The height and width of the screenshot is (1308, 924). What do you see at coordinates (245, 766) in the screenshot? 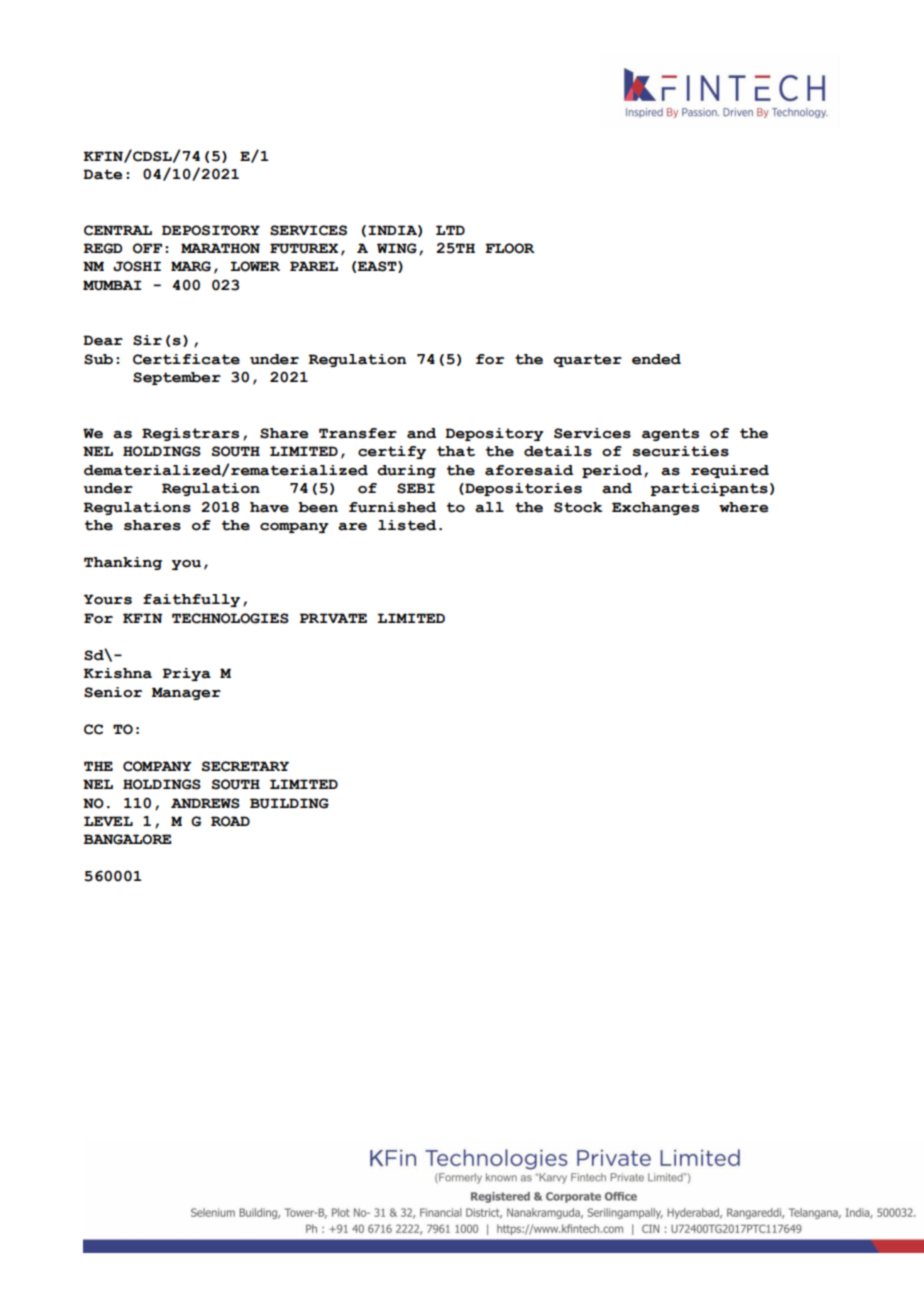
I see `SECRETARY` at bounding box center [245, 766].
